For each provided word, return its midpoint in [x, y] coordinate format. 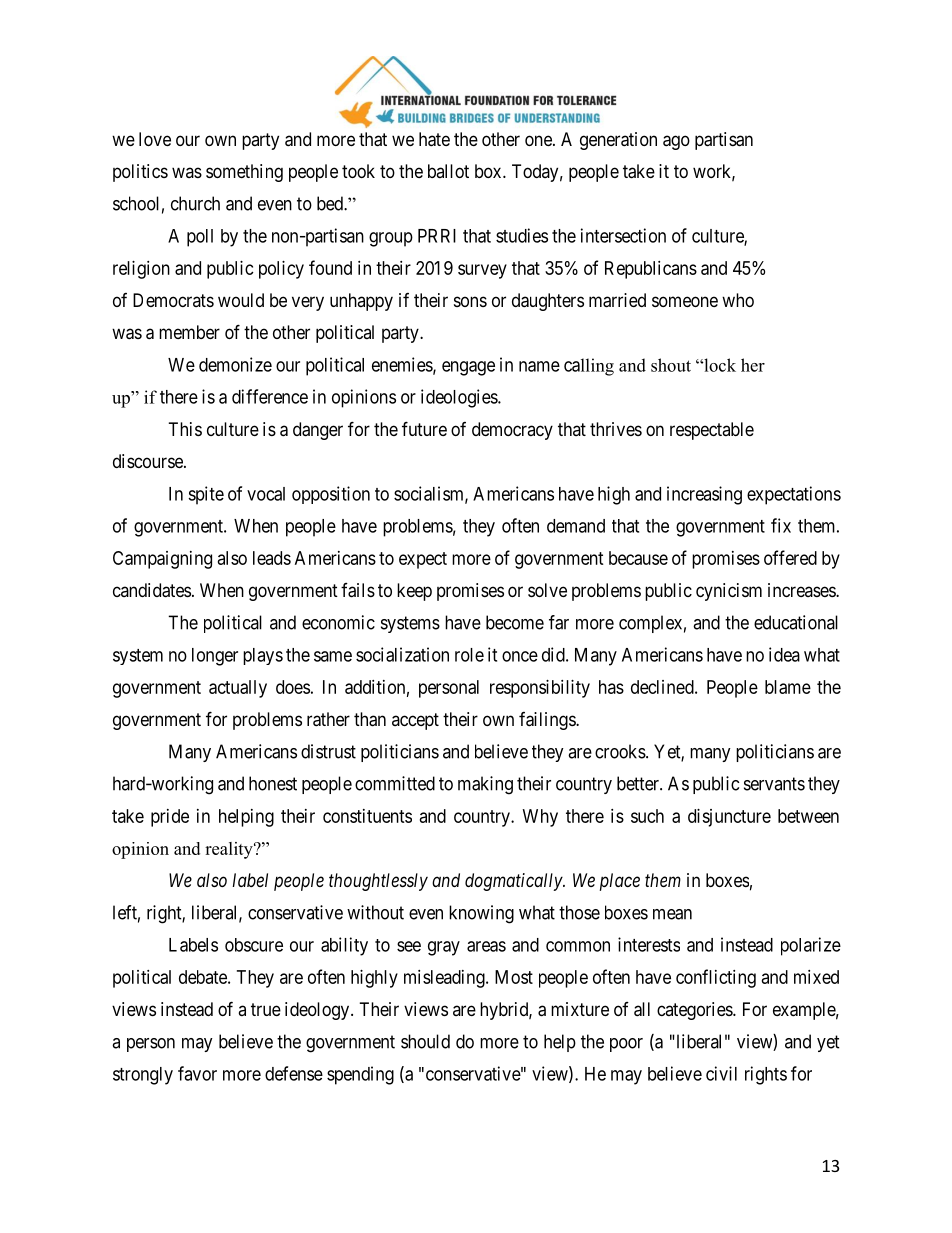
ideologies [460, 398]
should [425, 1041]
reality [230, 850]
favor [197, 1073]
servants [774, 784]
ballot [448, 171]
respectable [712, 431]
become [515, 622]
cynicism [729, 592]
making [485, 785]
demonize [235, 364]
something [244, 173]
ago [676, 142]
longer [215, 657]
